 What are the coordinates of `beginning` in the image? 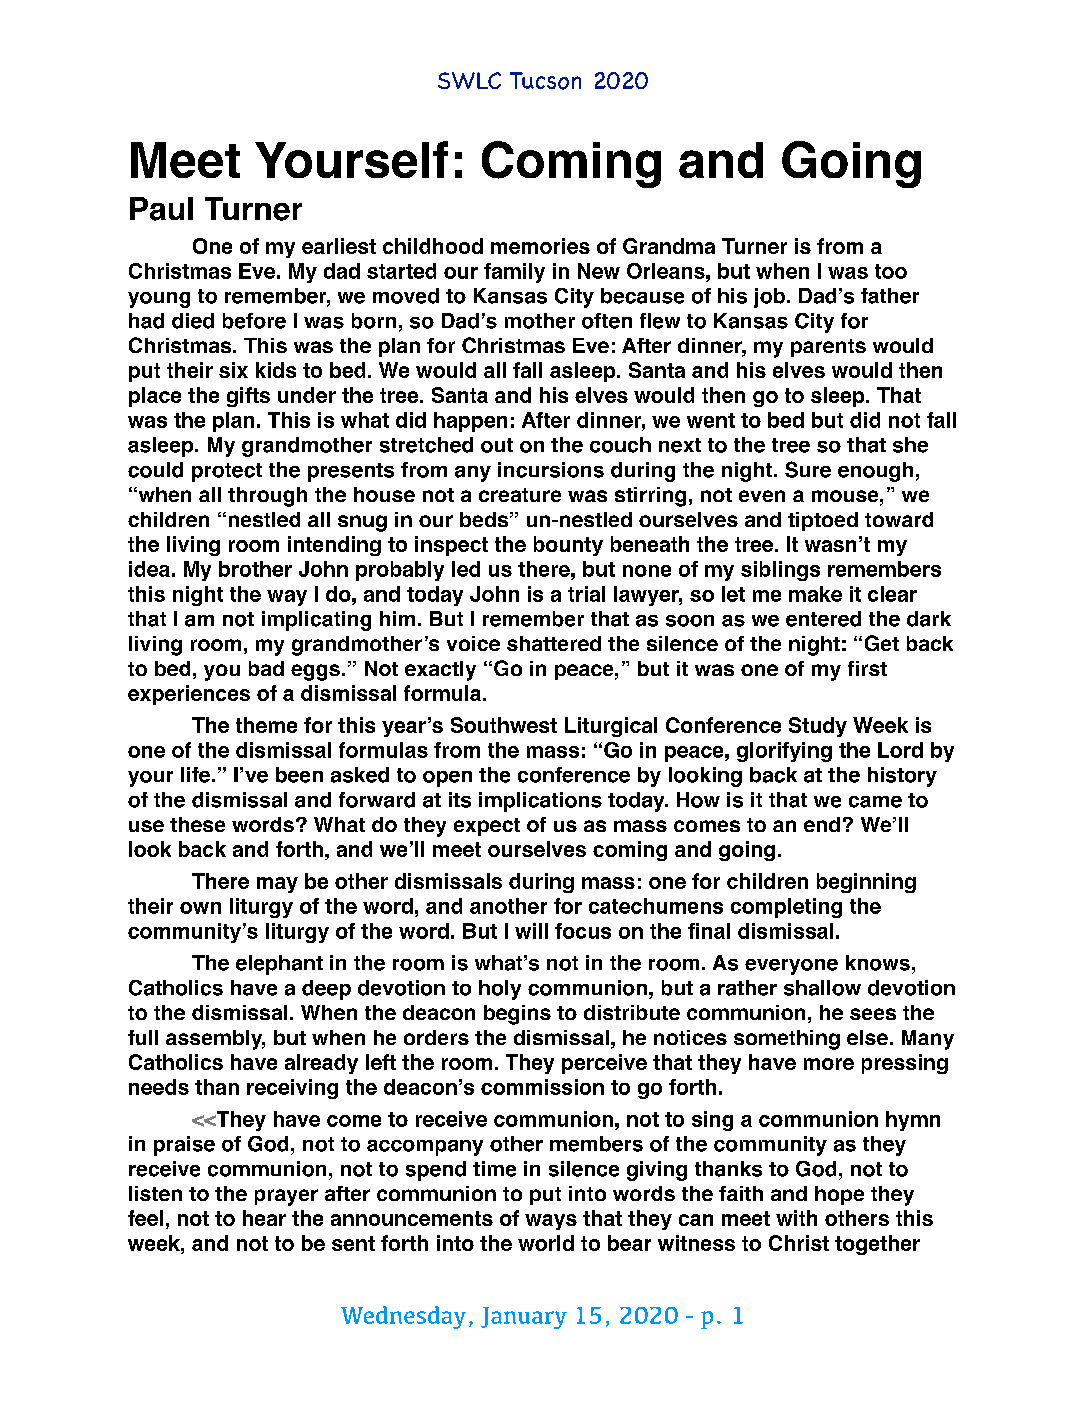 It's located at (866, 883).
